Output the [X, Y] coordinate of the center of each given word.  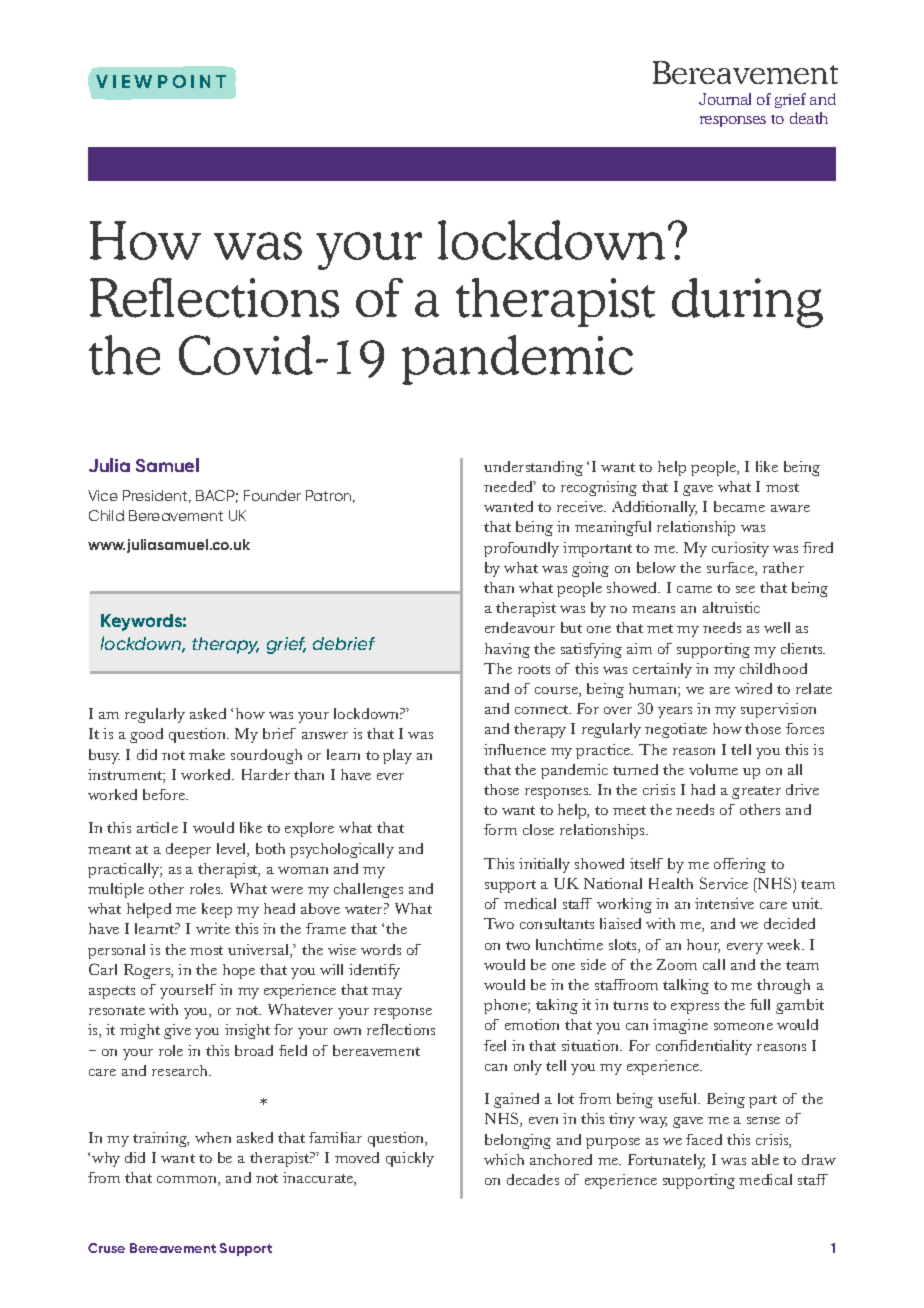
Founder [272, 495]
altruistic [731, 607]
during [747, 303]
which [504, 1159]
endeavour [520, 627]
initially [544, 865]
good [146, 735]
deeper [188, 850]
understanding [533, 468]
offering [740, 865]
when [213, 1137]
